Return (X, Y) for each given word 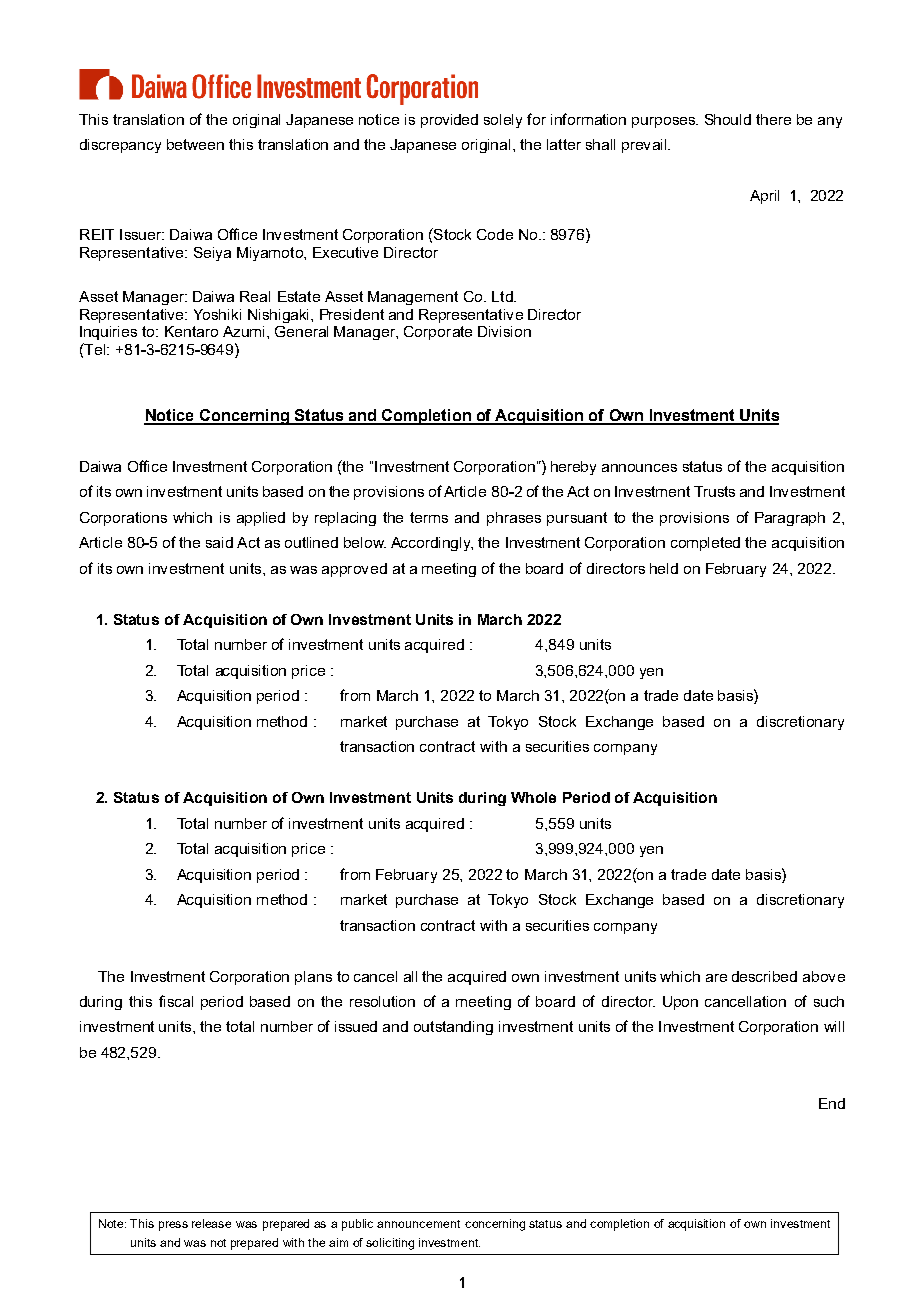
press (173, 1226)
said (219, 542)
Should (728, 119)
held (664, 568)
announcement (418, 1224)
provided (449, 121)
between (195, 144)
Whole (533, 797)
